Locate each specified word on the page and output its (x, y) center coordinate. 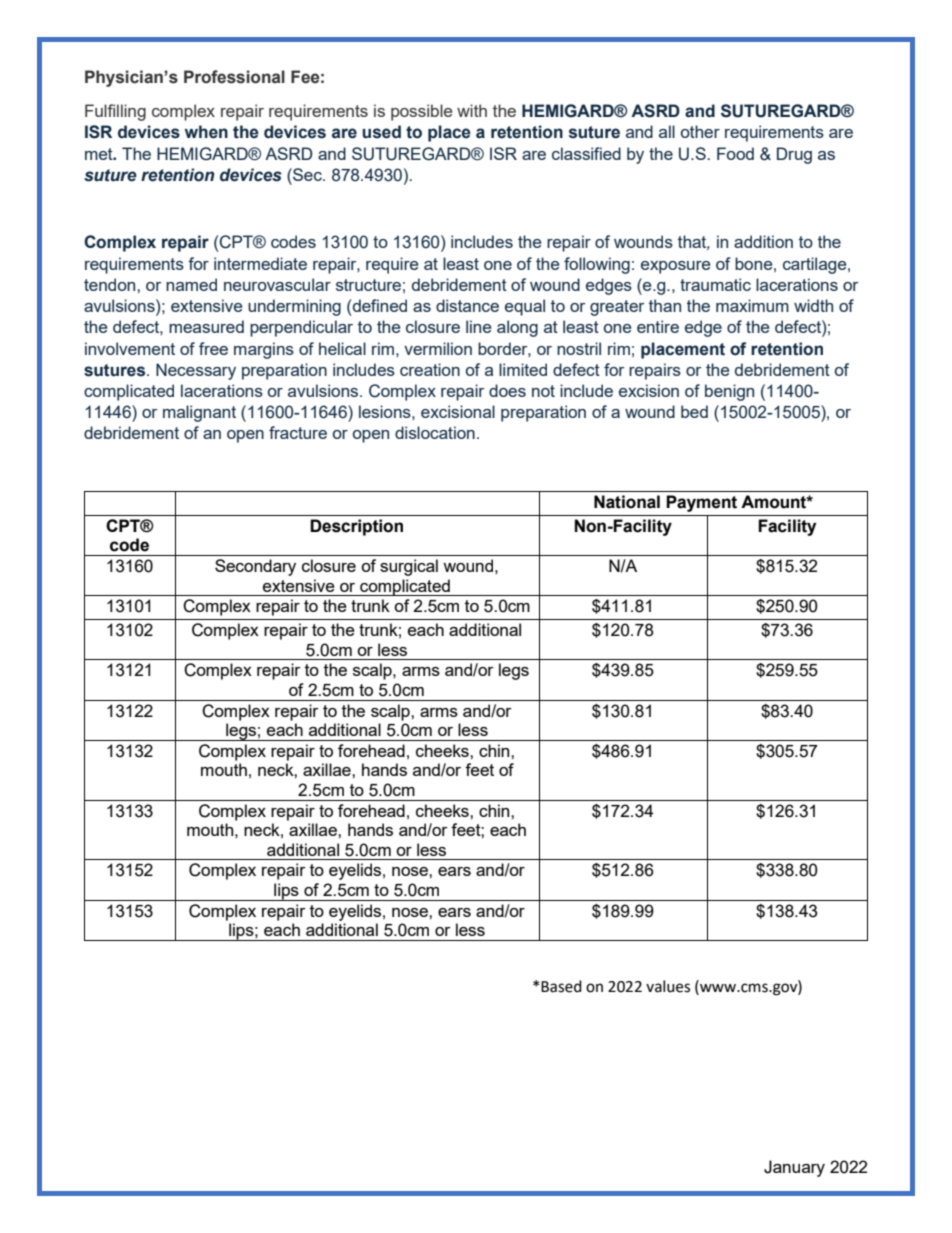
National (627, 502)
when (206, 132)
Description (356, 527)
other (700, 131)
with (472, 110)
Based (561, 986)
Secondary (255, 567)
